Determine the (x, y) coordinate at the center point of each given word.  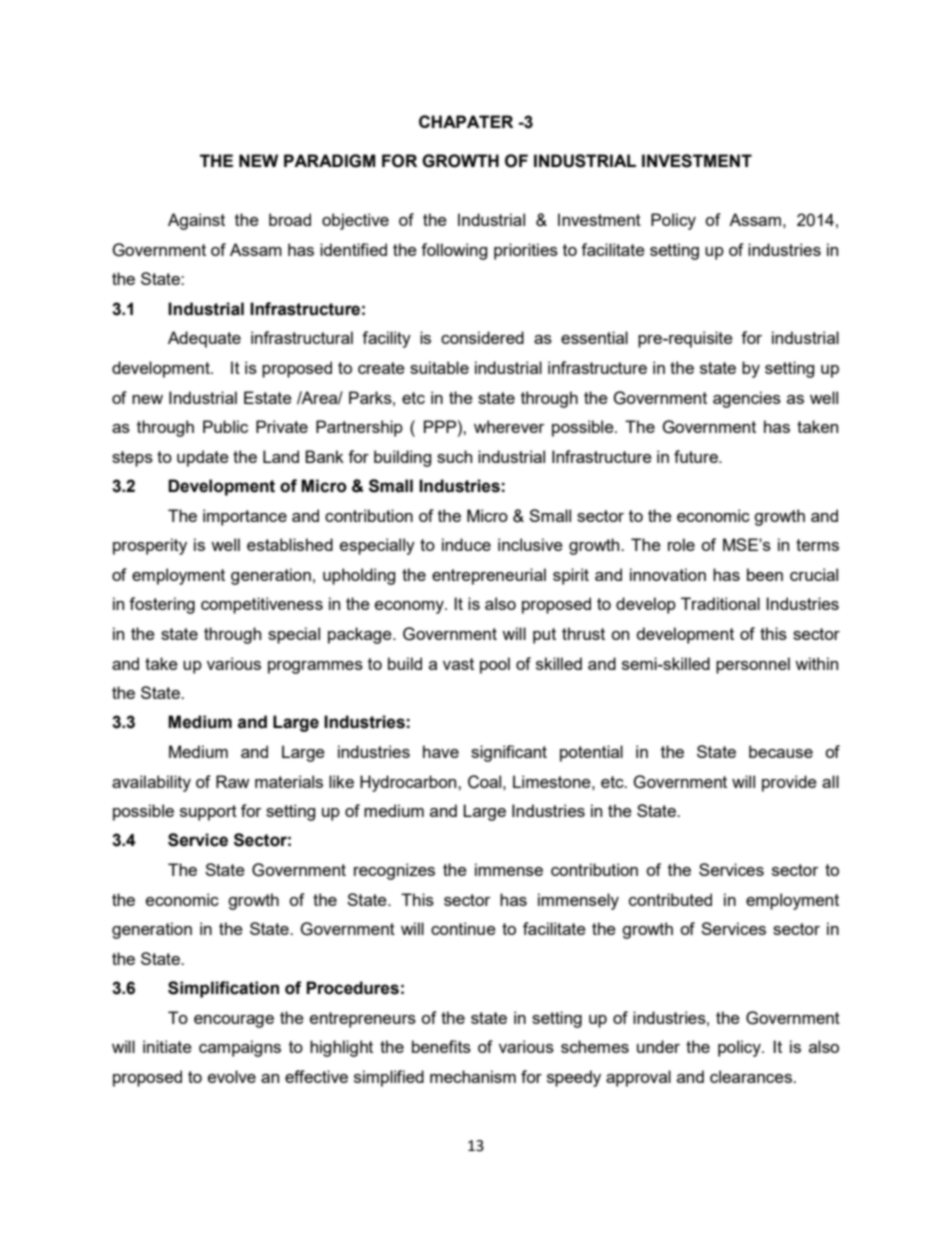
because (781, 751)
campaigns (240, 1048)
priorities (526, 251)
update (203, 458)
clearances (752, 1076)
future (697, 456)
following (454, 251)
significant (509, 753)
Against (196, 221)
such (454, 456)
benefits (441, 1046)
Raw (233, 781)
